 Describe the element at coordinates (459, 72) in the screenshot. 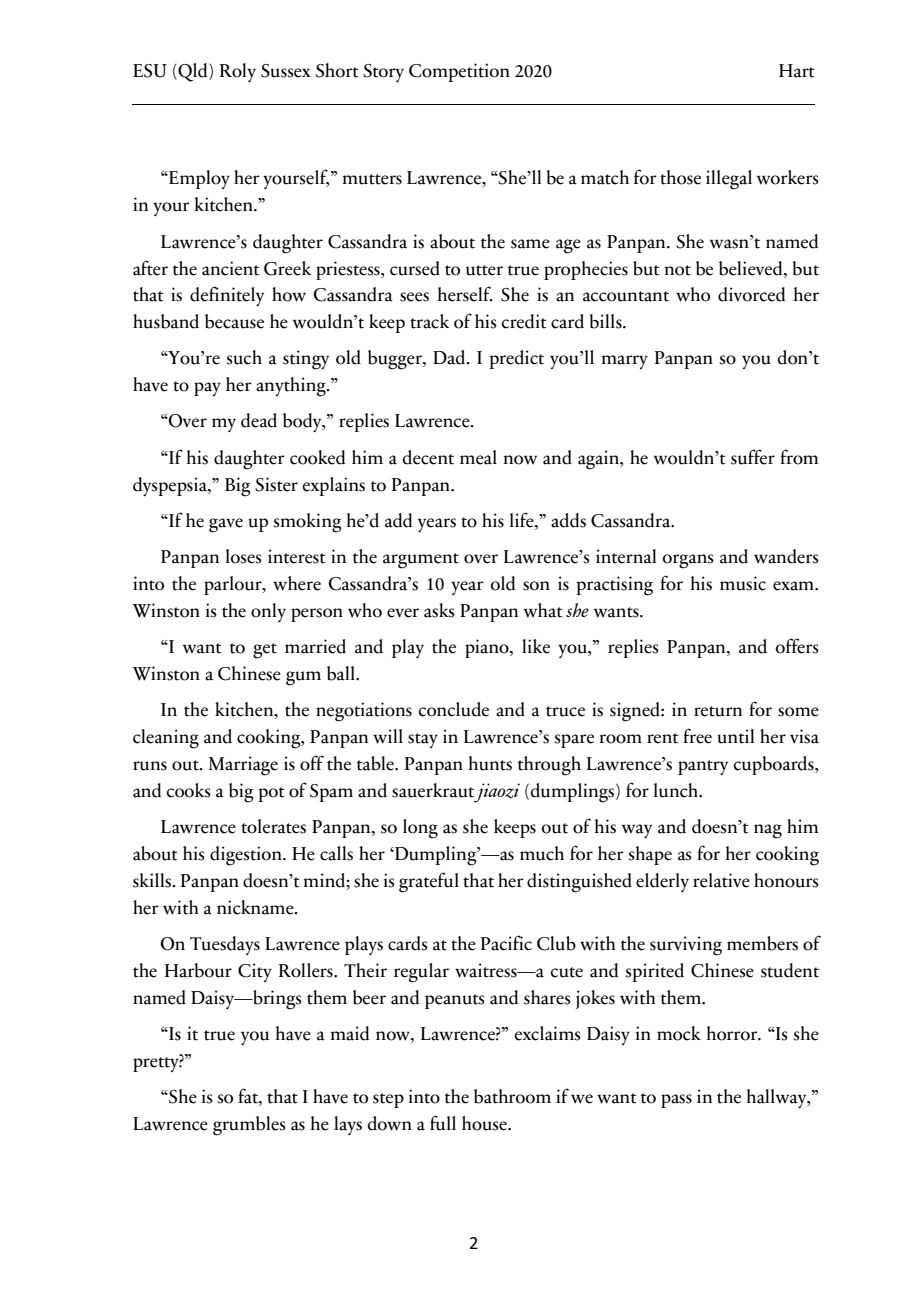

I see `Competition` at that location.
